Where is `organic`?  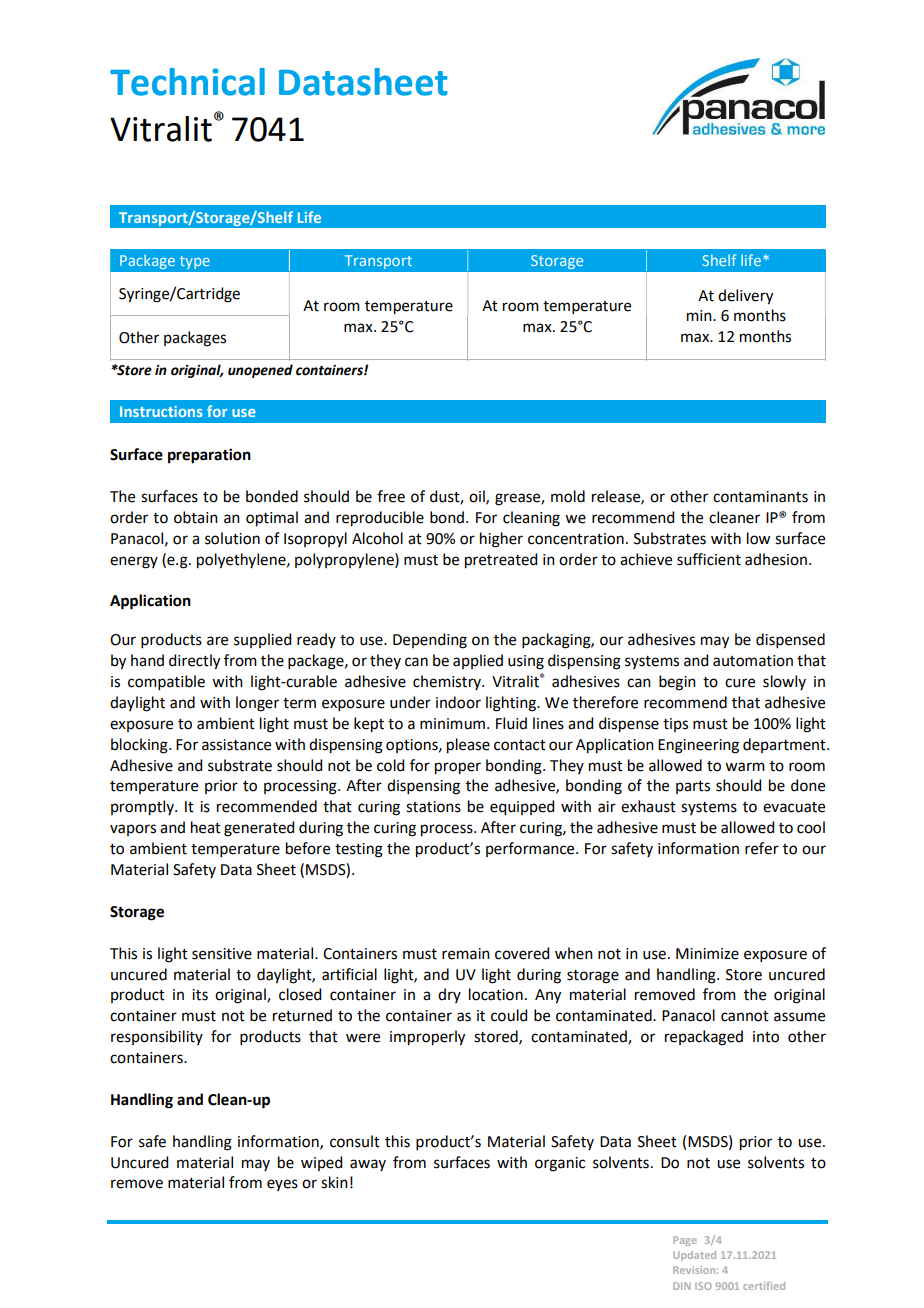 organic is located at coordinates (560, 1164).
